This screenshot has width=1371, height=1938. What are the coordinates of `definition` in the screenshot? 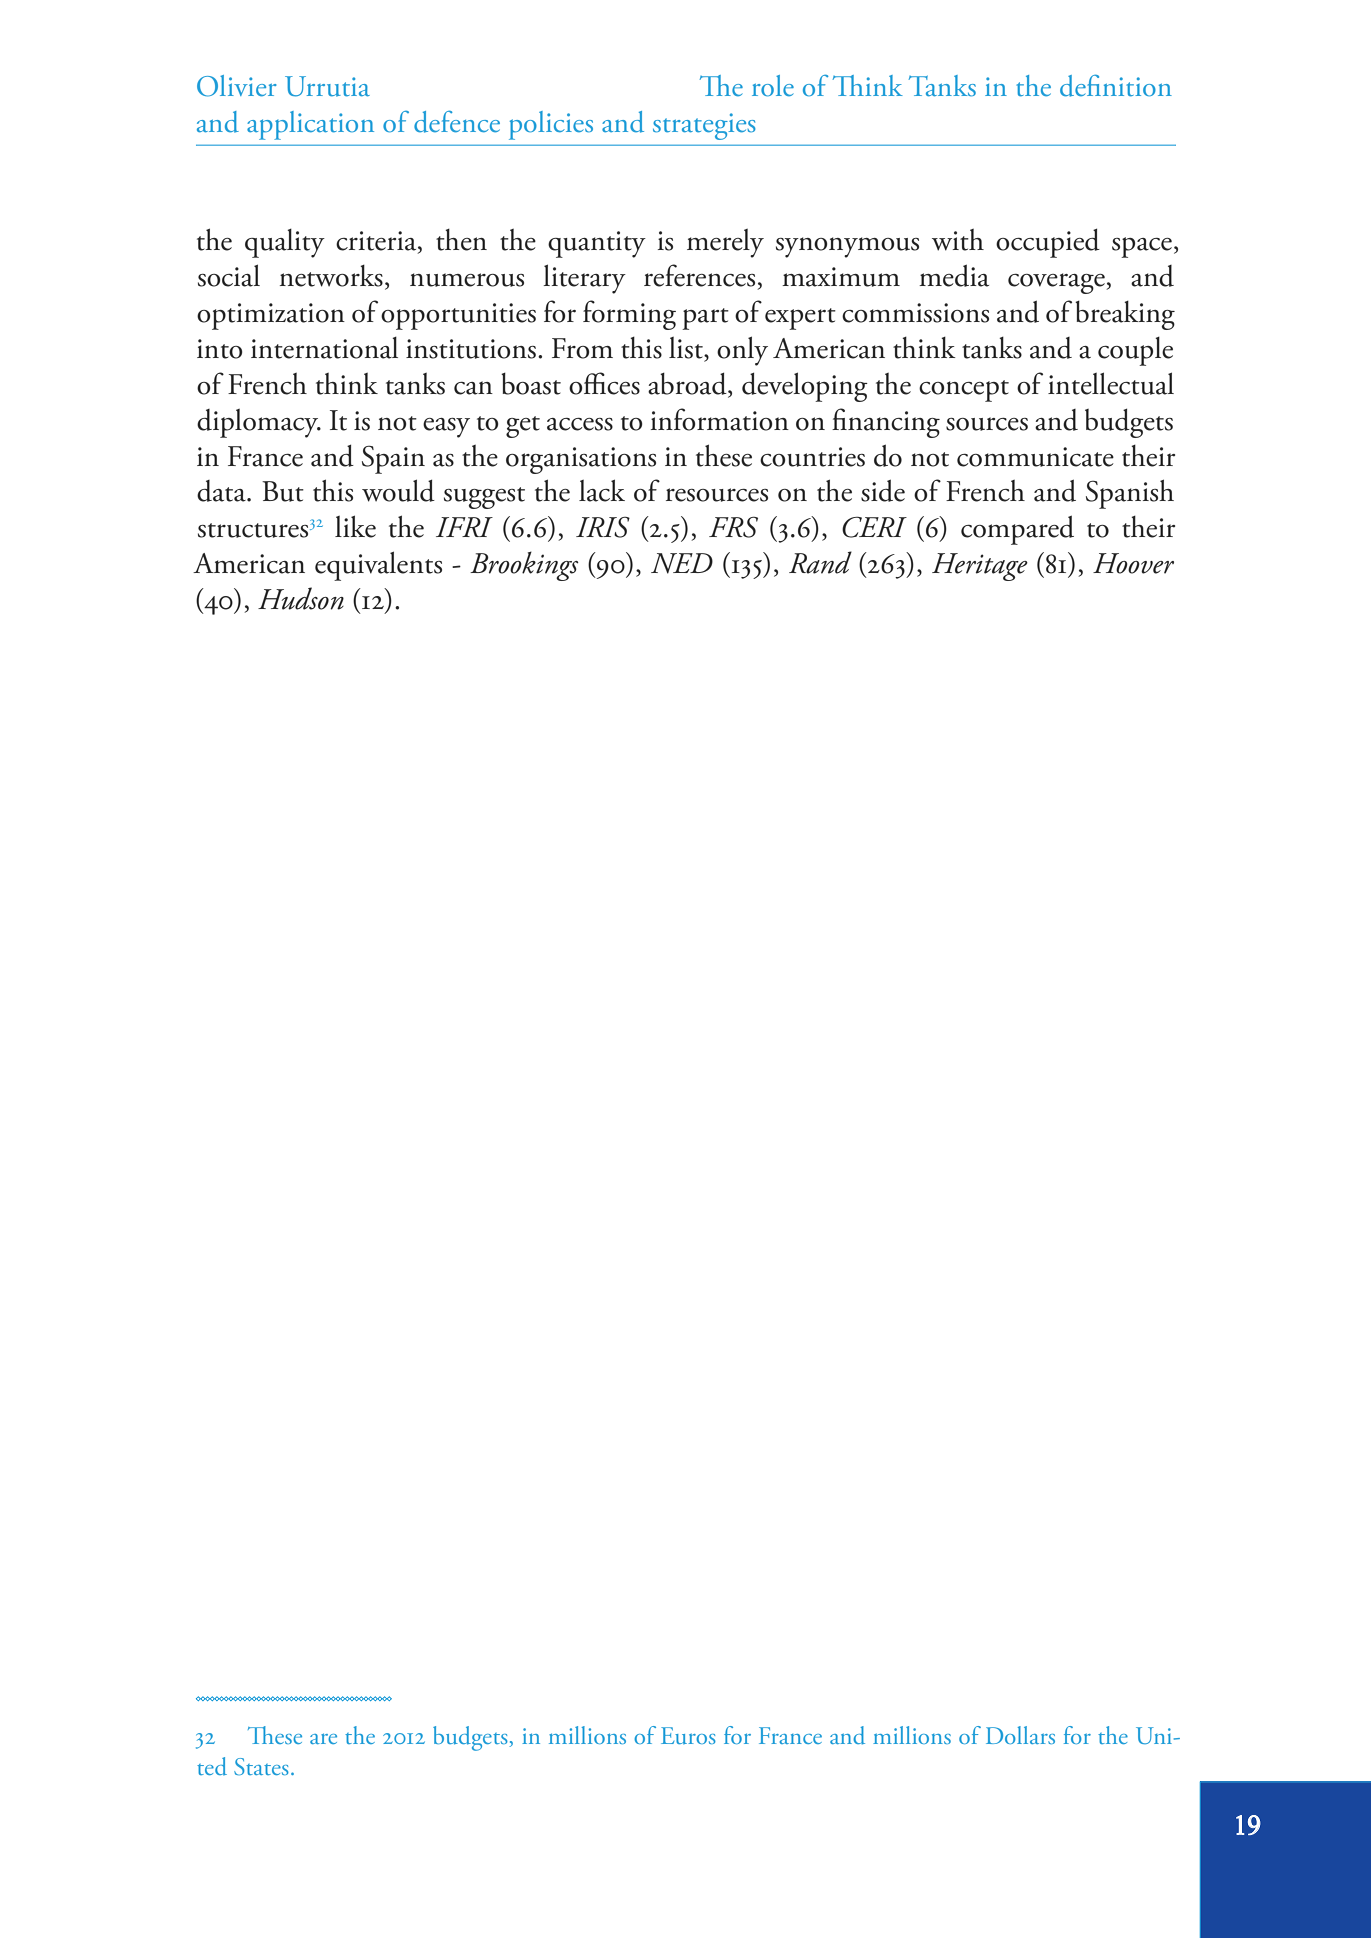 It's located at (1116, 86).
